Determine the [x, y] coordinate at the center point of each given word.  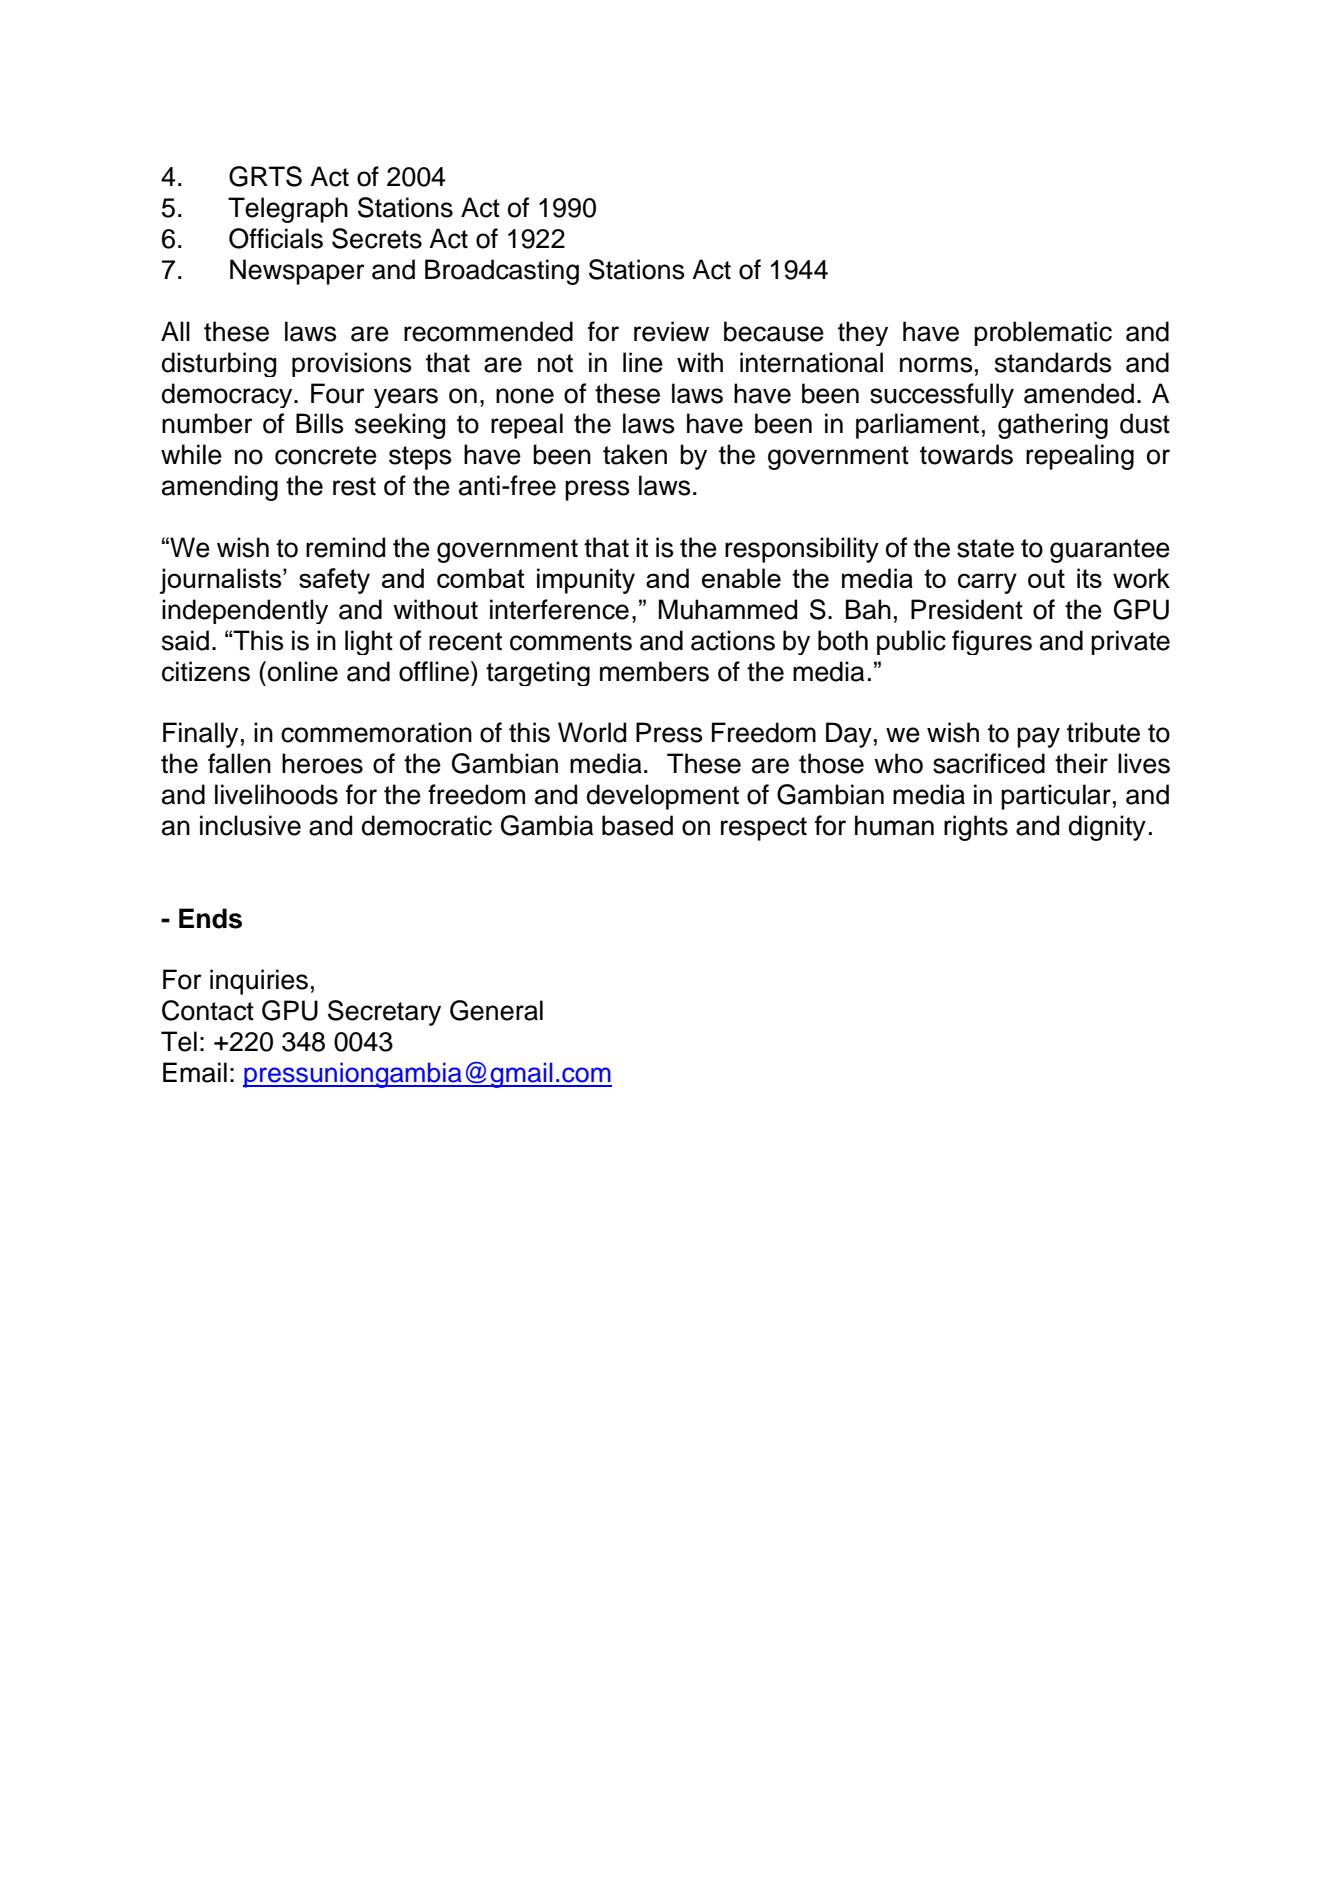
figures [992, 642]
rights [976, 828]
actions [733, 640]
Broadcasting [502, 272]
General [496, 1010]
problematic [1043, 333]
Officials [276, 238]
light [369, 642]
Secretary [384, 1013]
